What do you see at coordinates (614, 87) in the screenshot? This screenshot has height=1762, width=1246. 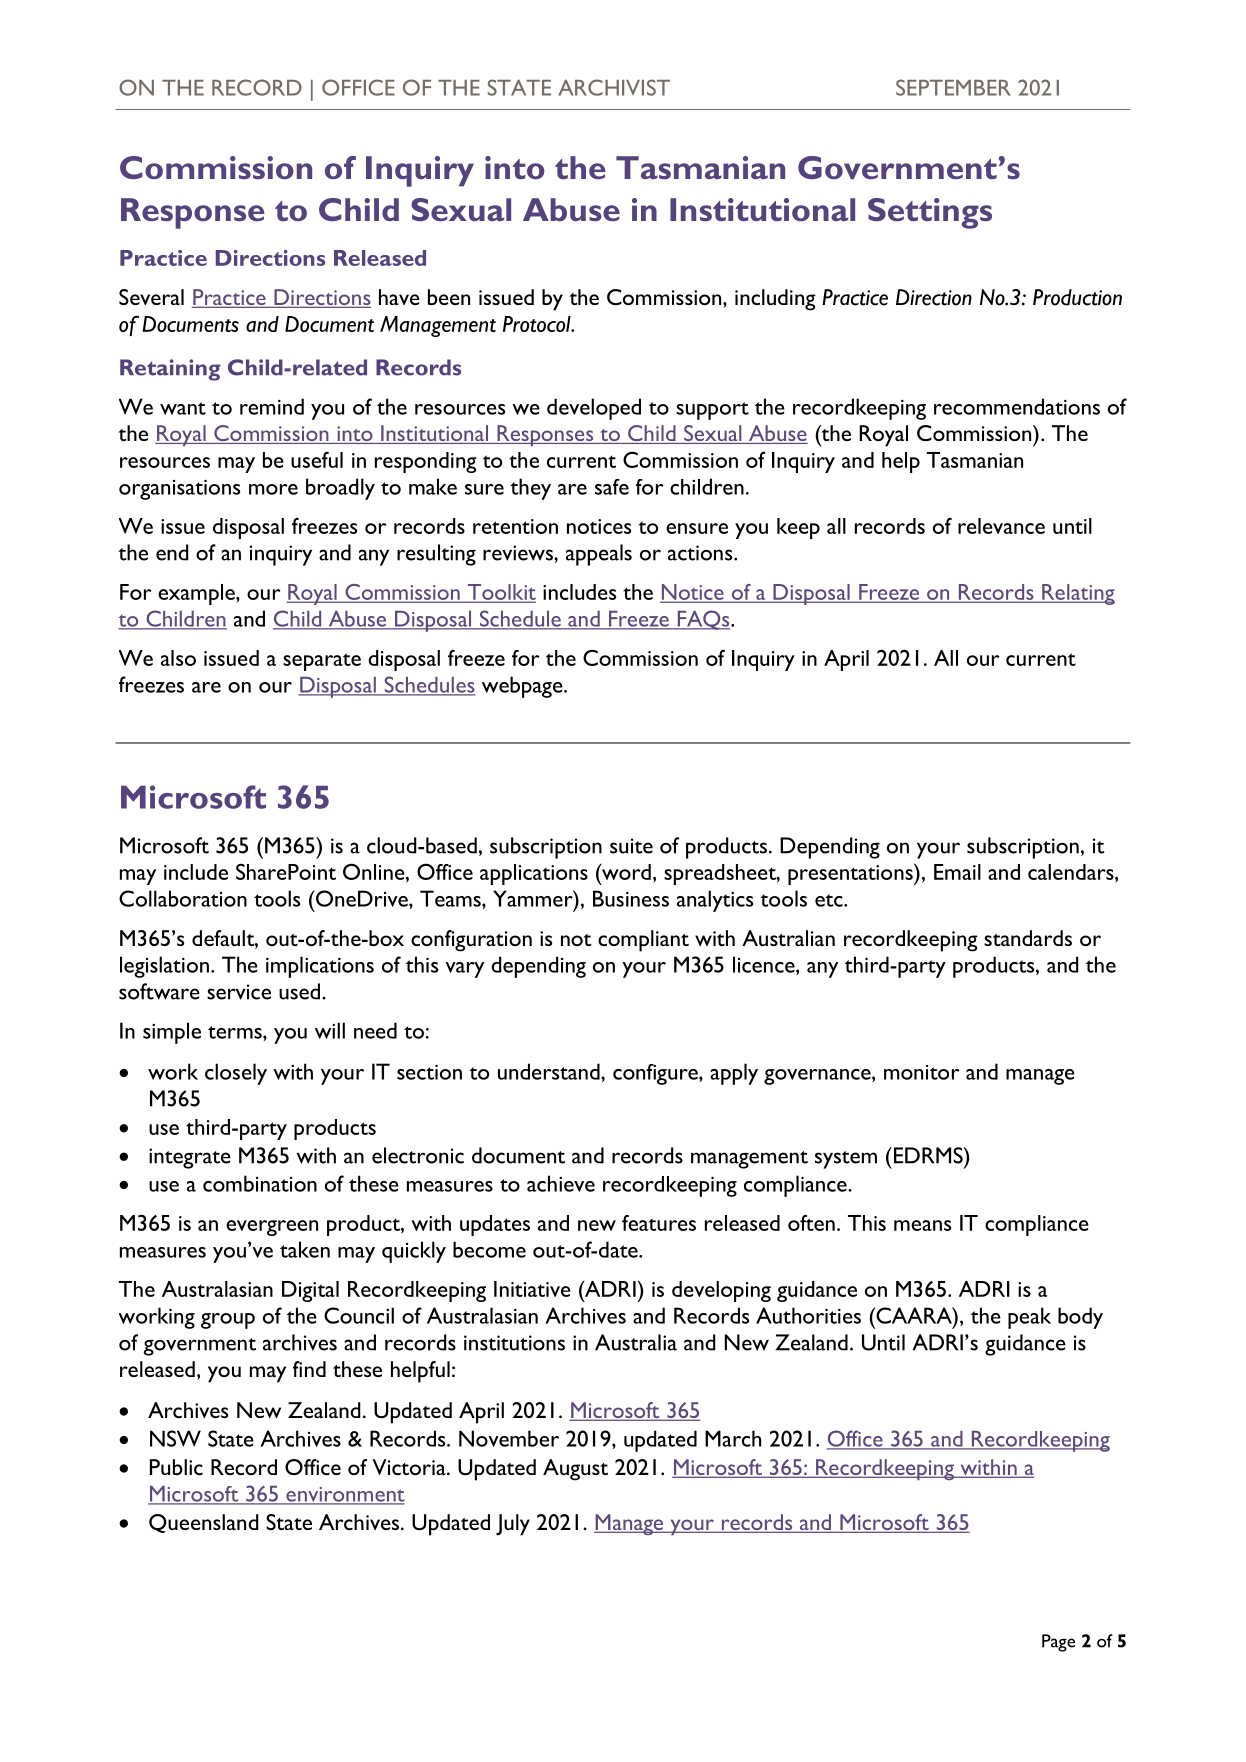 I see `ARCHIVIST` at bounding box center [614, 87].
